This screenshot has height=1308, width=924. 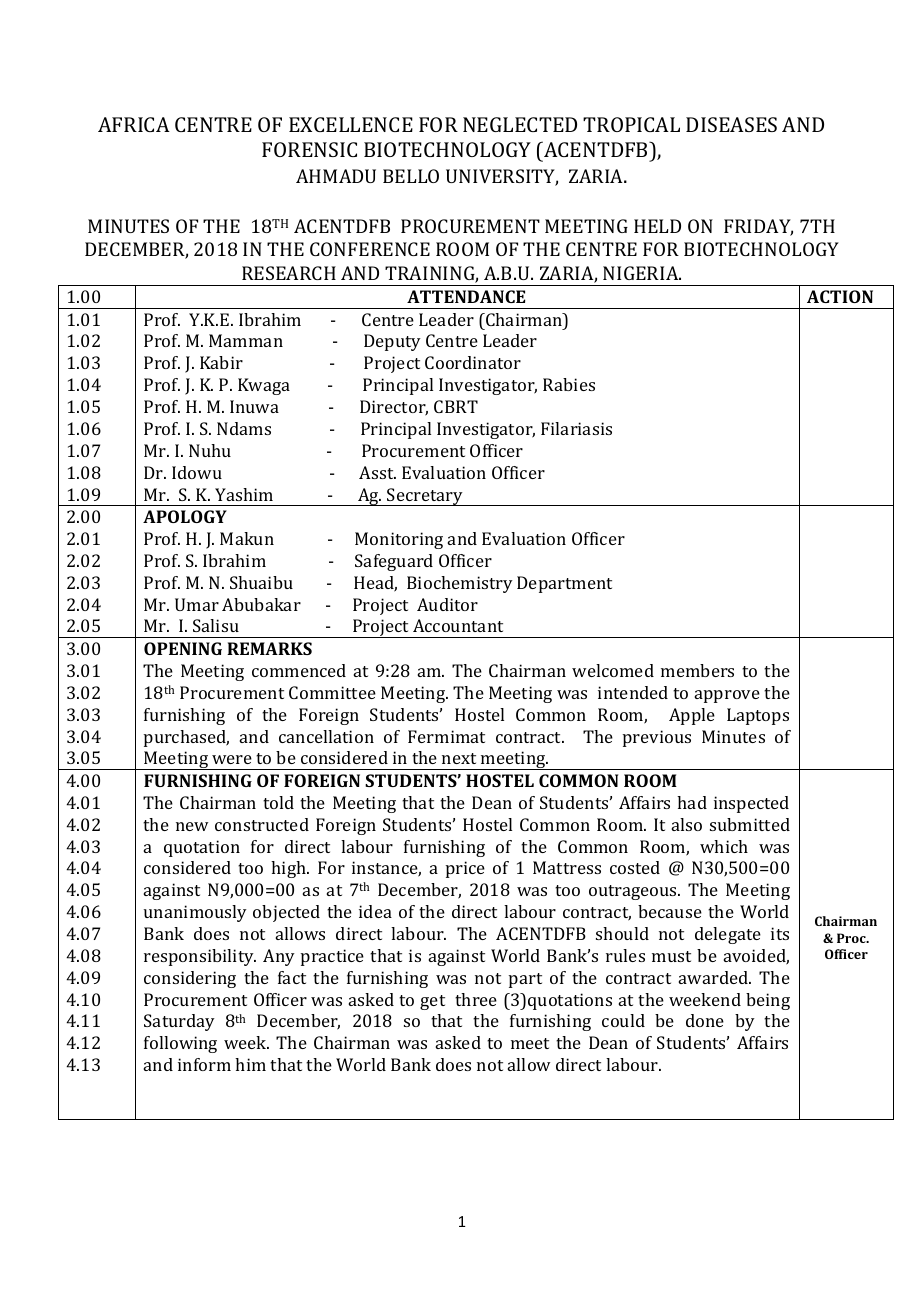 I want to click on DISEASES, so click(x=731, y=124).
